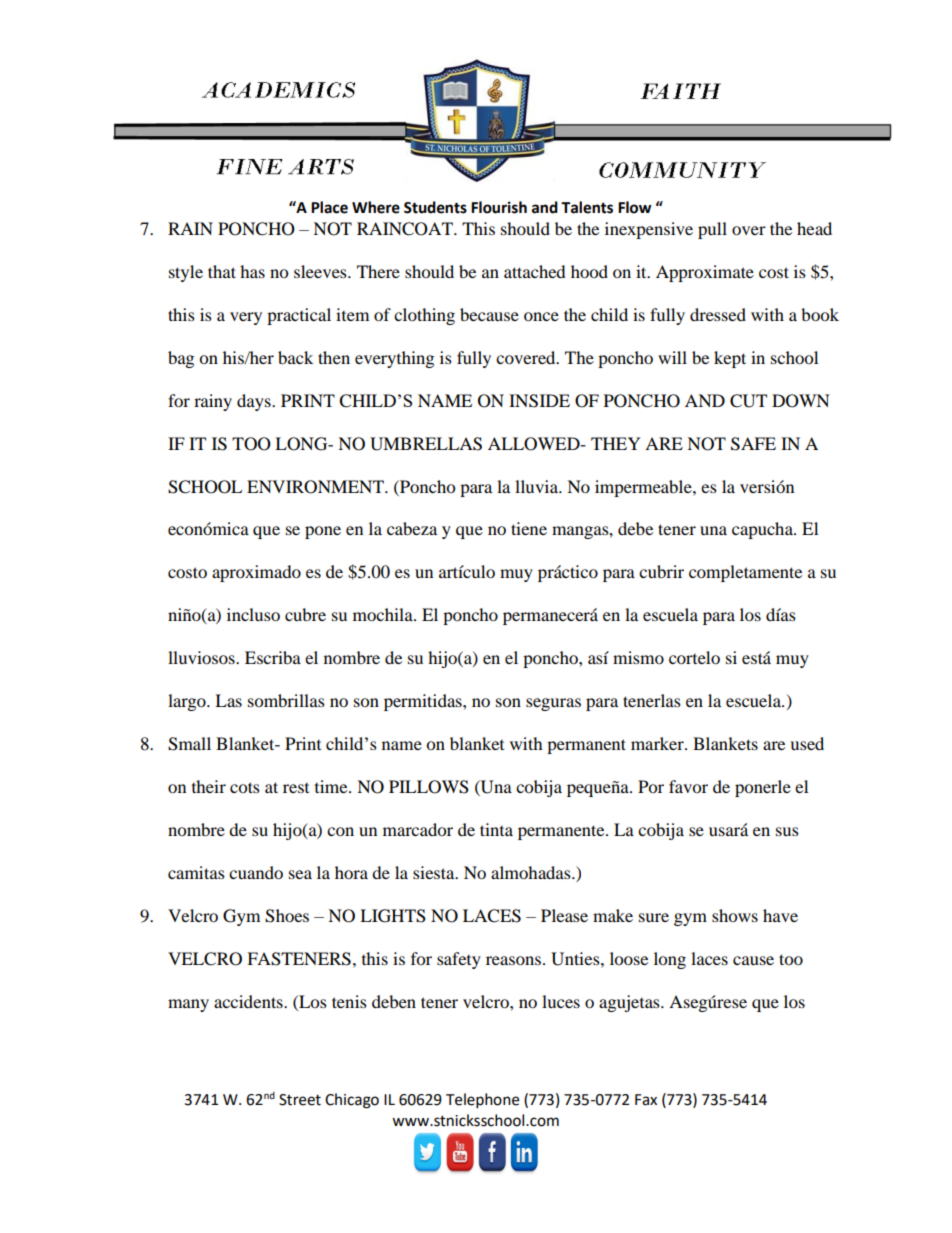  I want to click on CUT, so click(748, 401).
